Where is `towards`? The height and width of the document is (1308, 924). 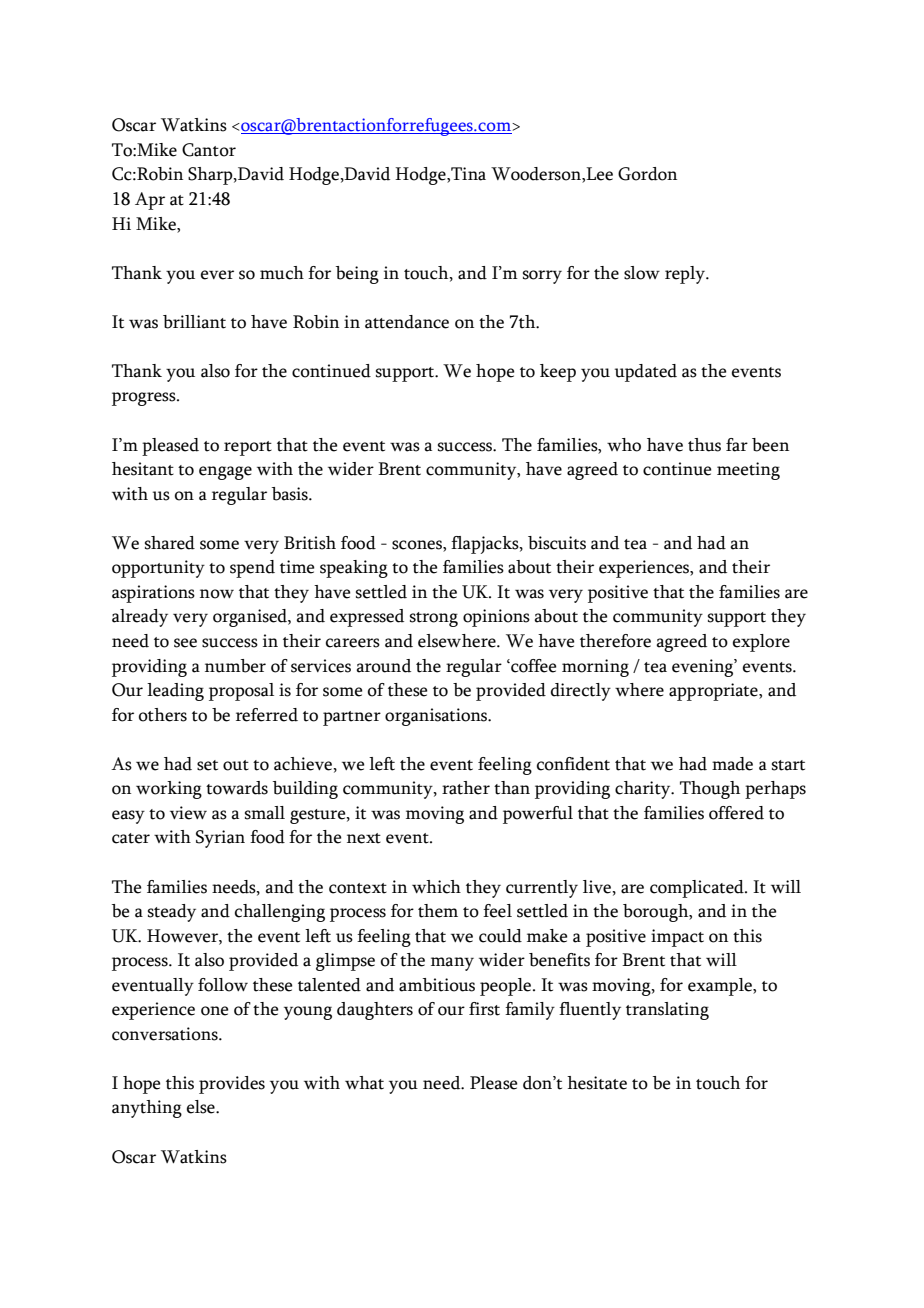 towards is located at coordinates (237, 788).
